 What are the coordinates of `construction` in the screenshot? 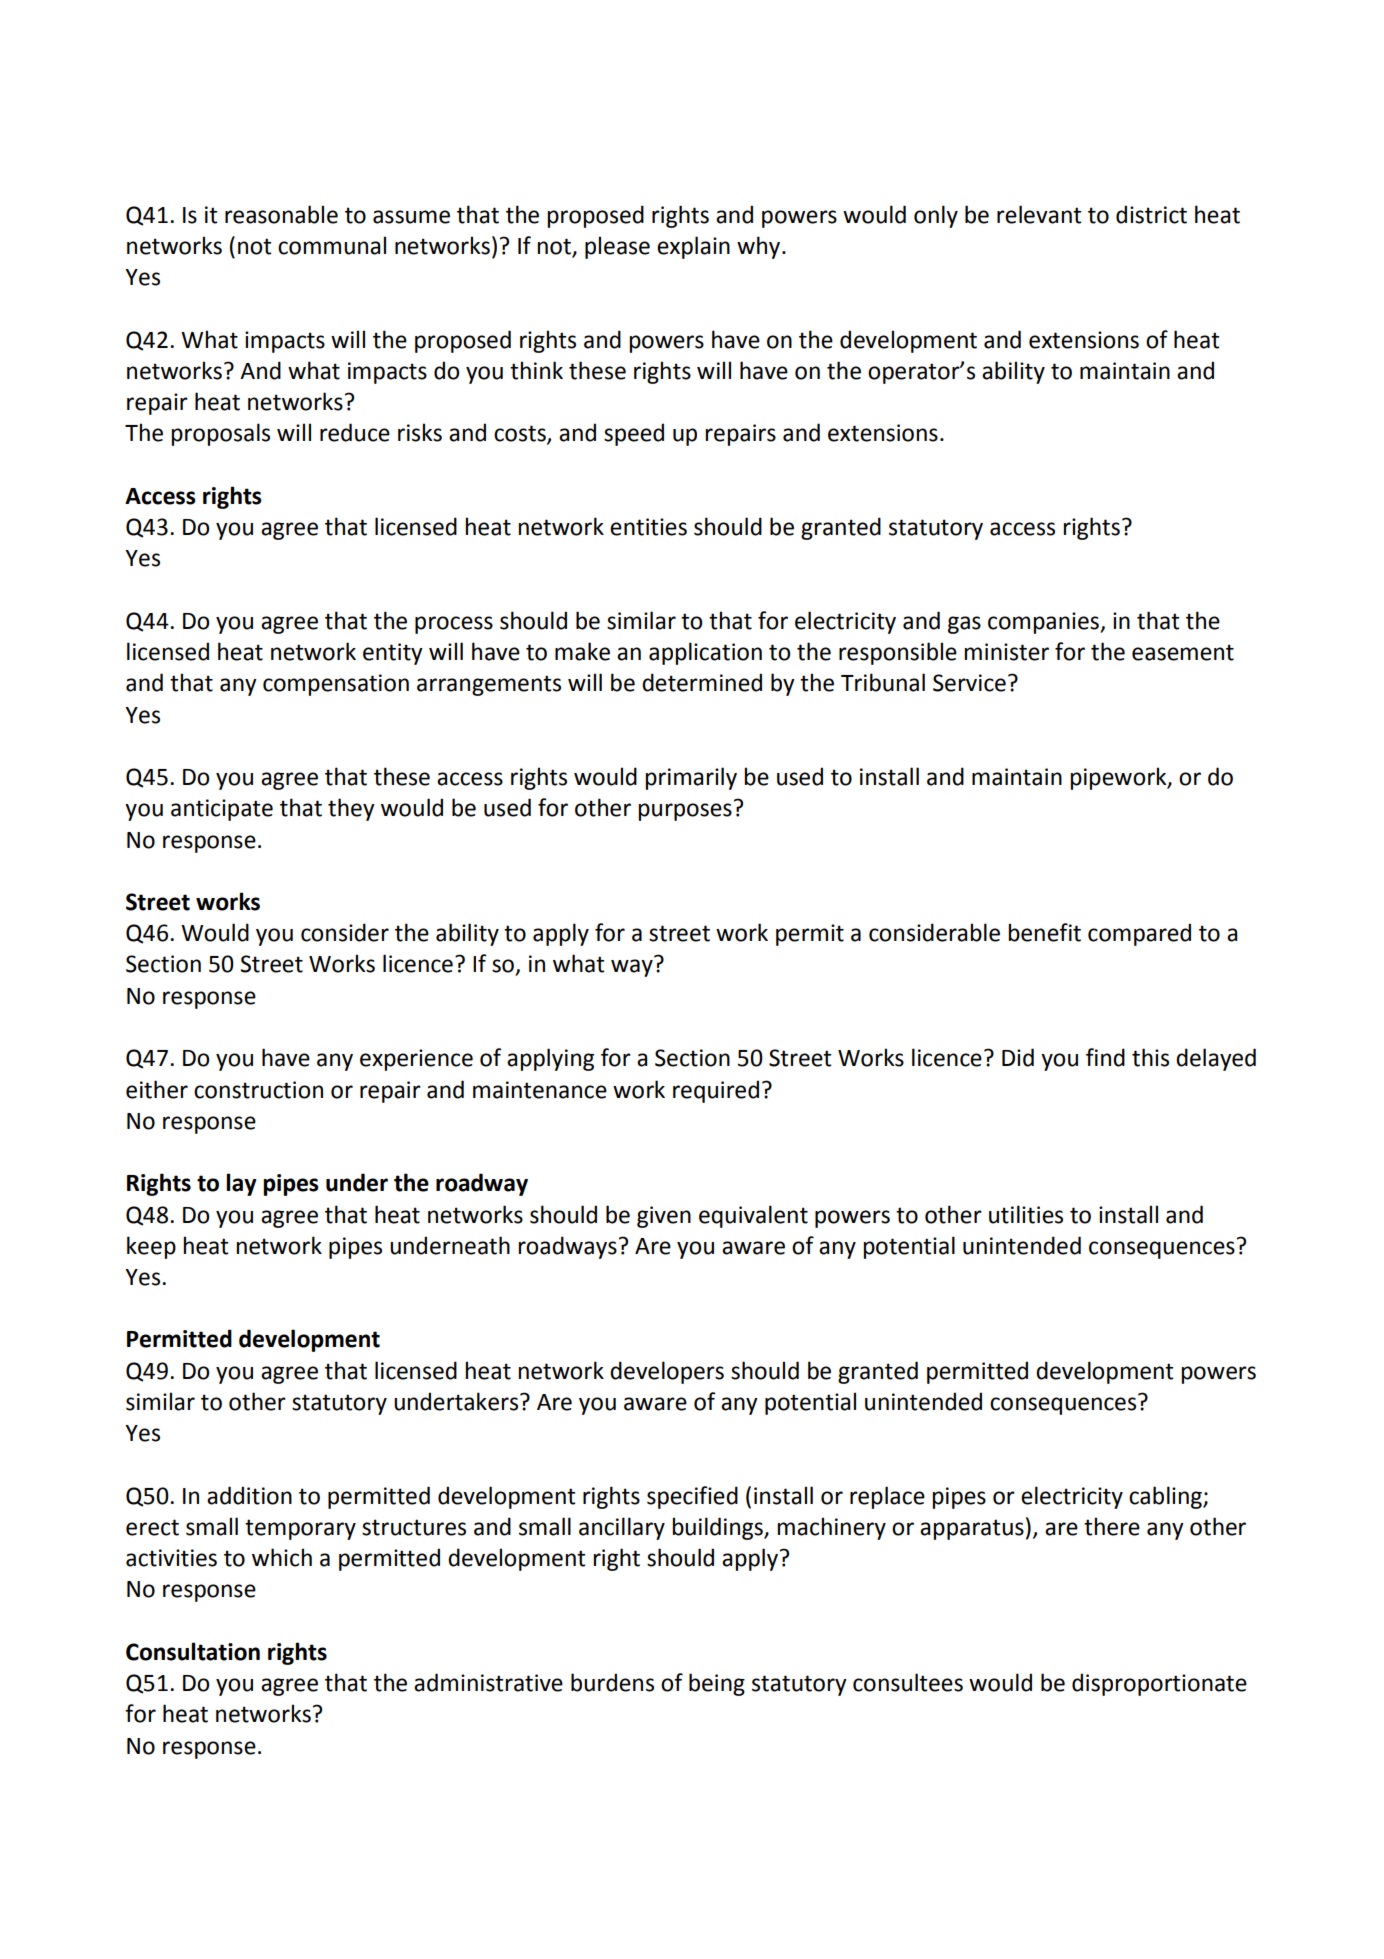 It's located at (258, 1090).
